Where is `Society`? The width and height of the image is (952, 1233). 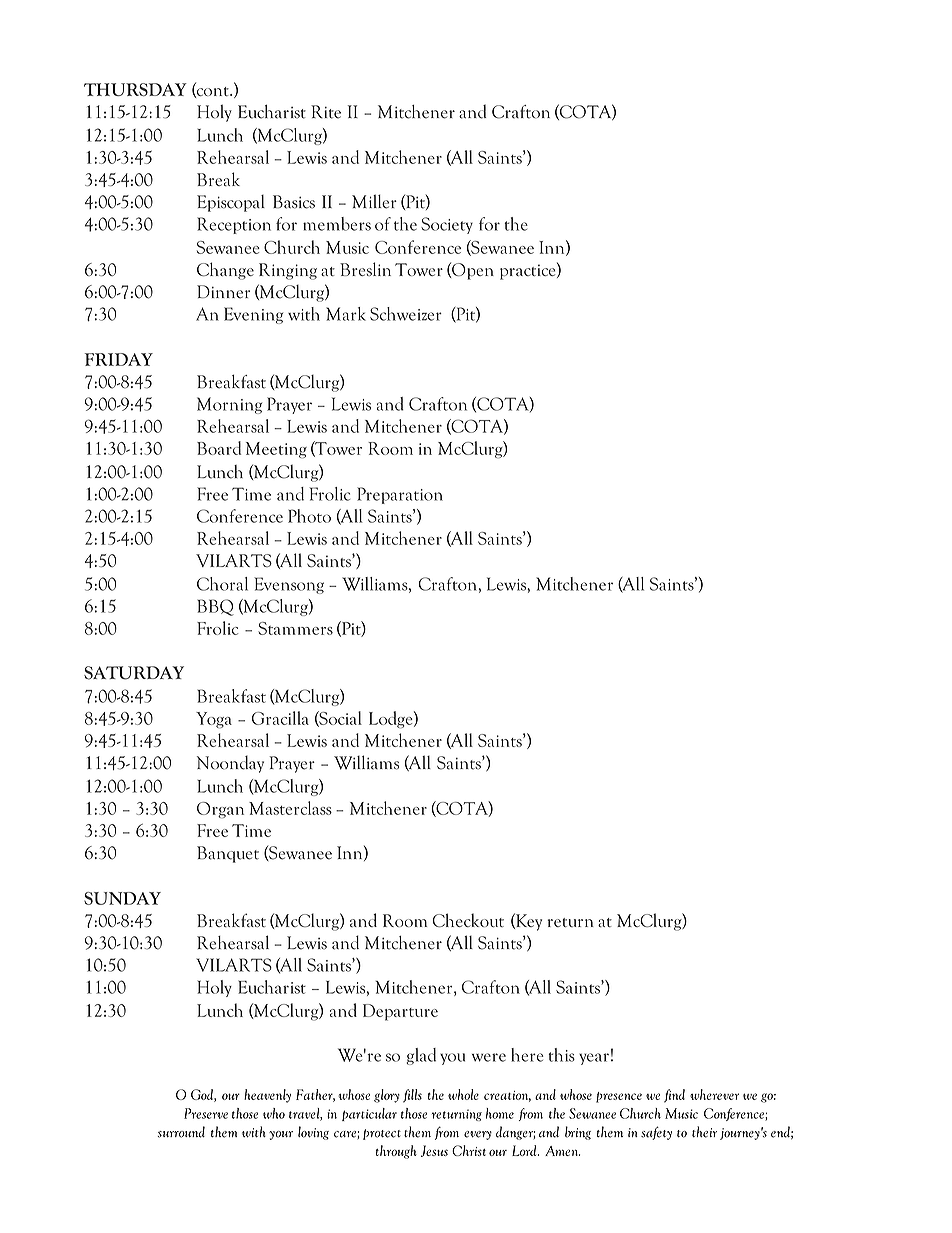
Society is located at coordinates (447, 225).
